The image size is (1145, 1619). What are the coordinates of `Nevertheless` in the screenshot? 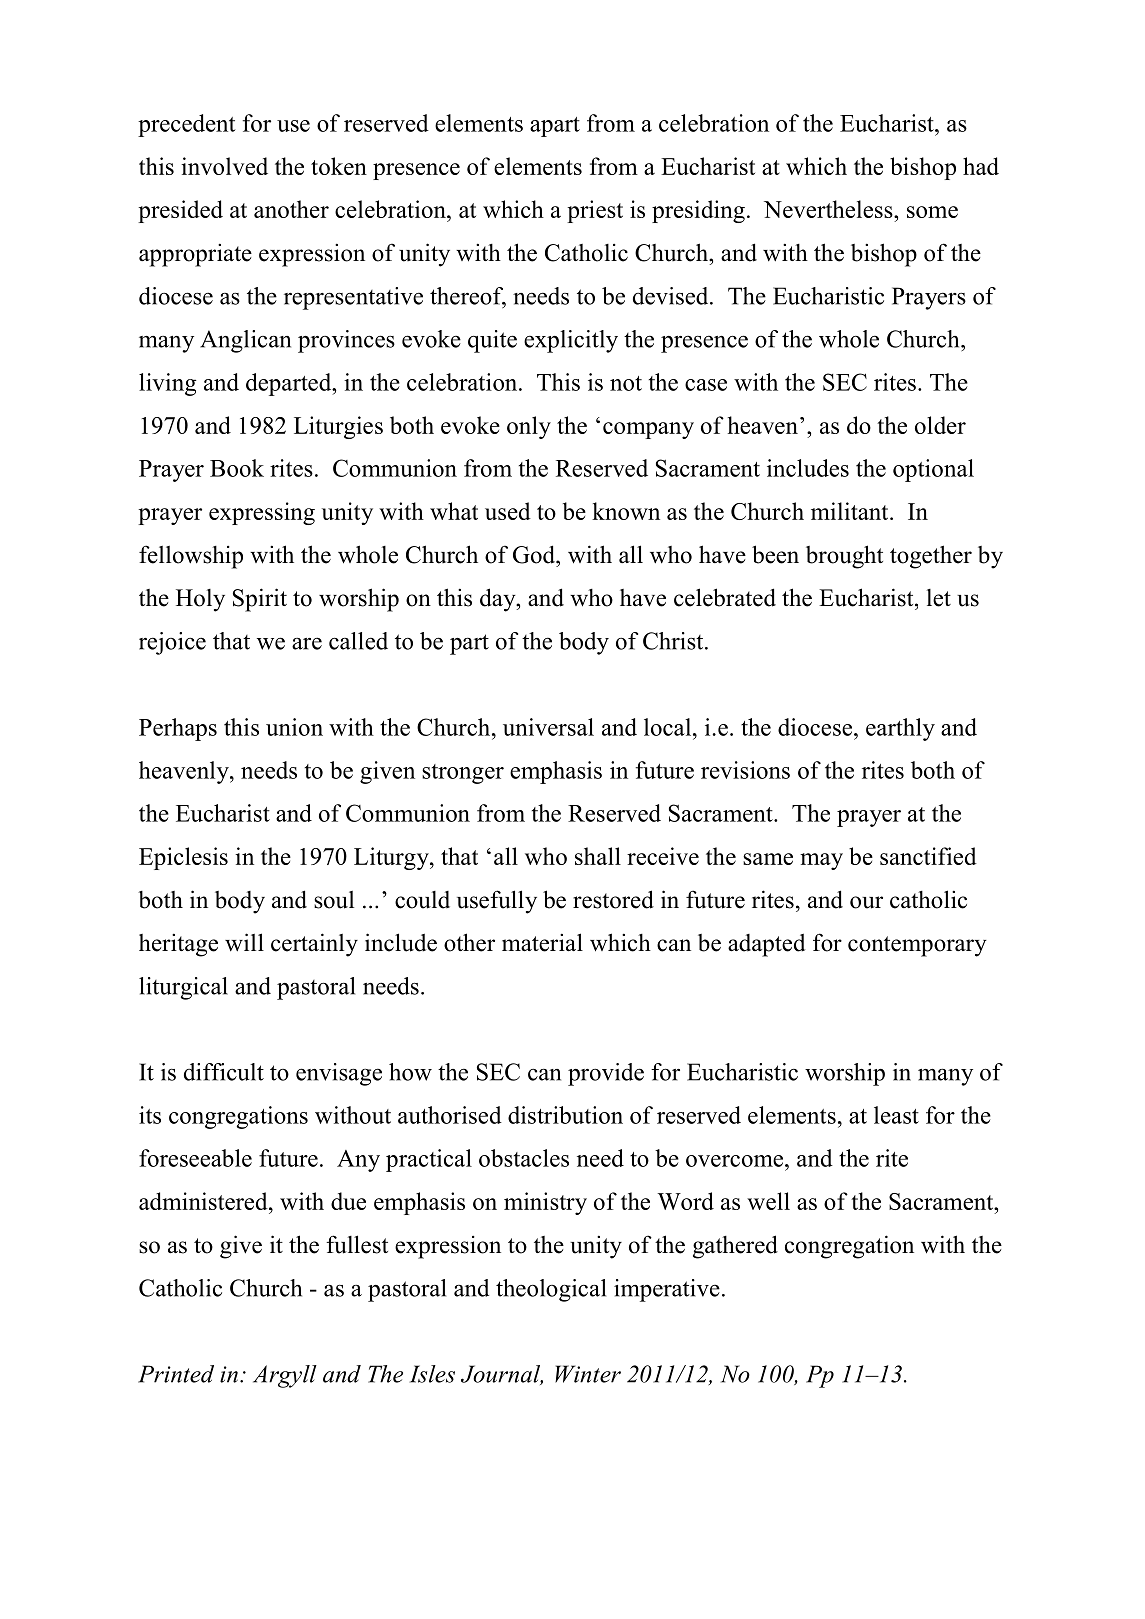 It's located at (829, 209).
